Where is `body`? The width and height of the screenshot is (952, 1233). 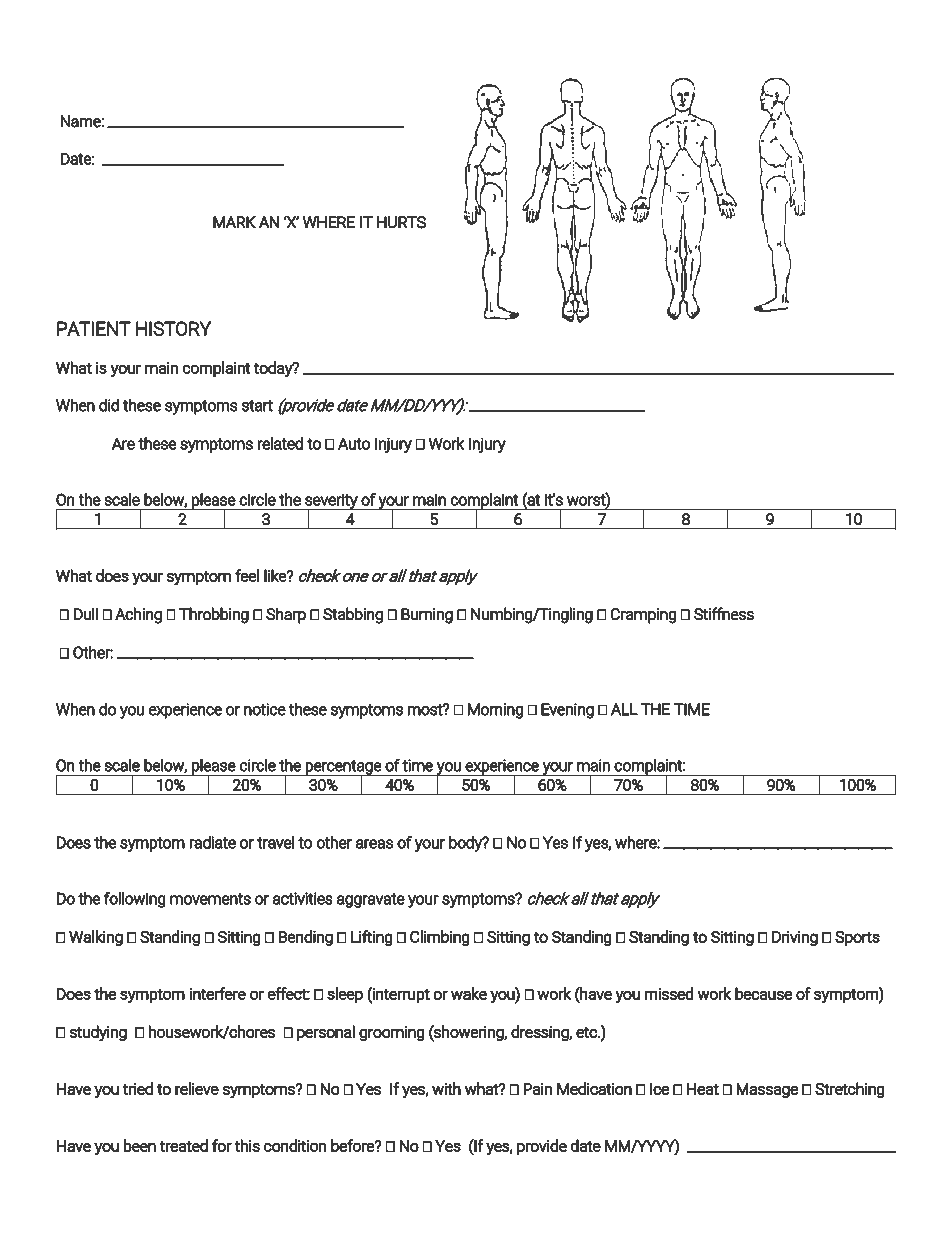
body is located at coordinates (466, 844).
